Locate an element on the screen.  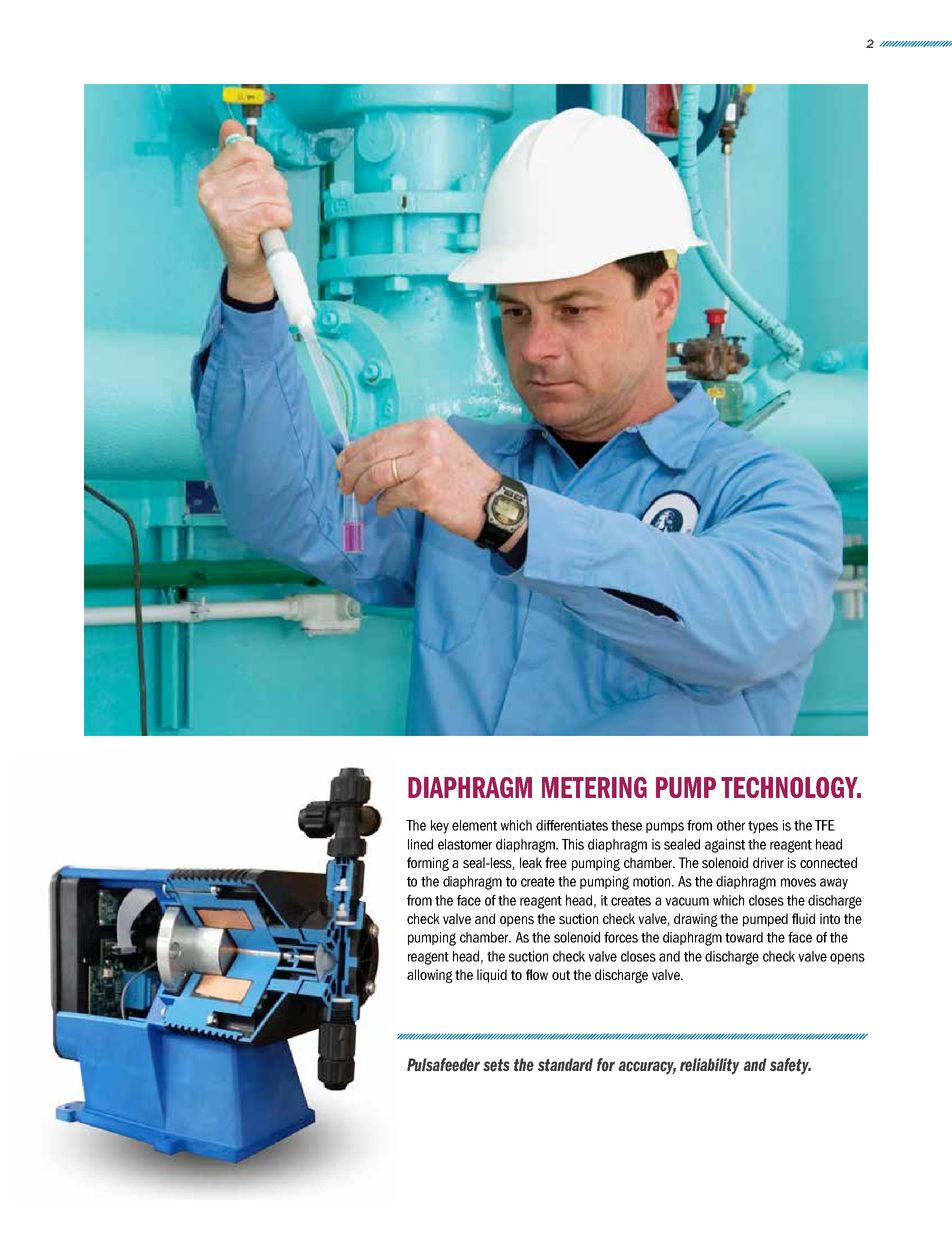
toward is located at coordinates (744, 937).
